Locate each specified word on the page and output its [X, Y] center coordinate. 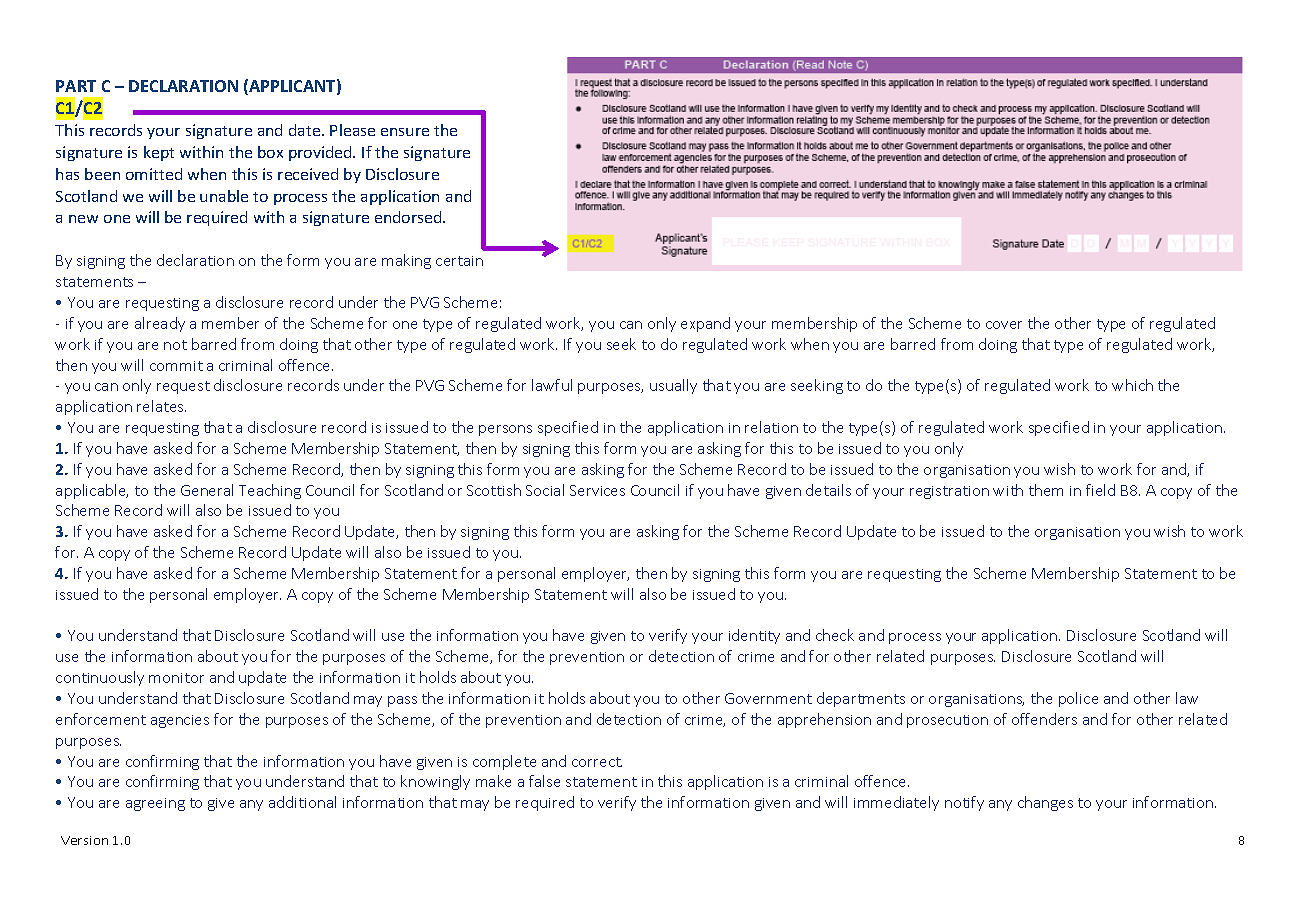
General [207, 490]
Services [597, 490]
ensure [405, 132]
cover [1004, 325]
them [1046, 490]
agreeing [155, 804]
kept [159, 153]
